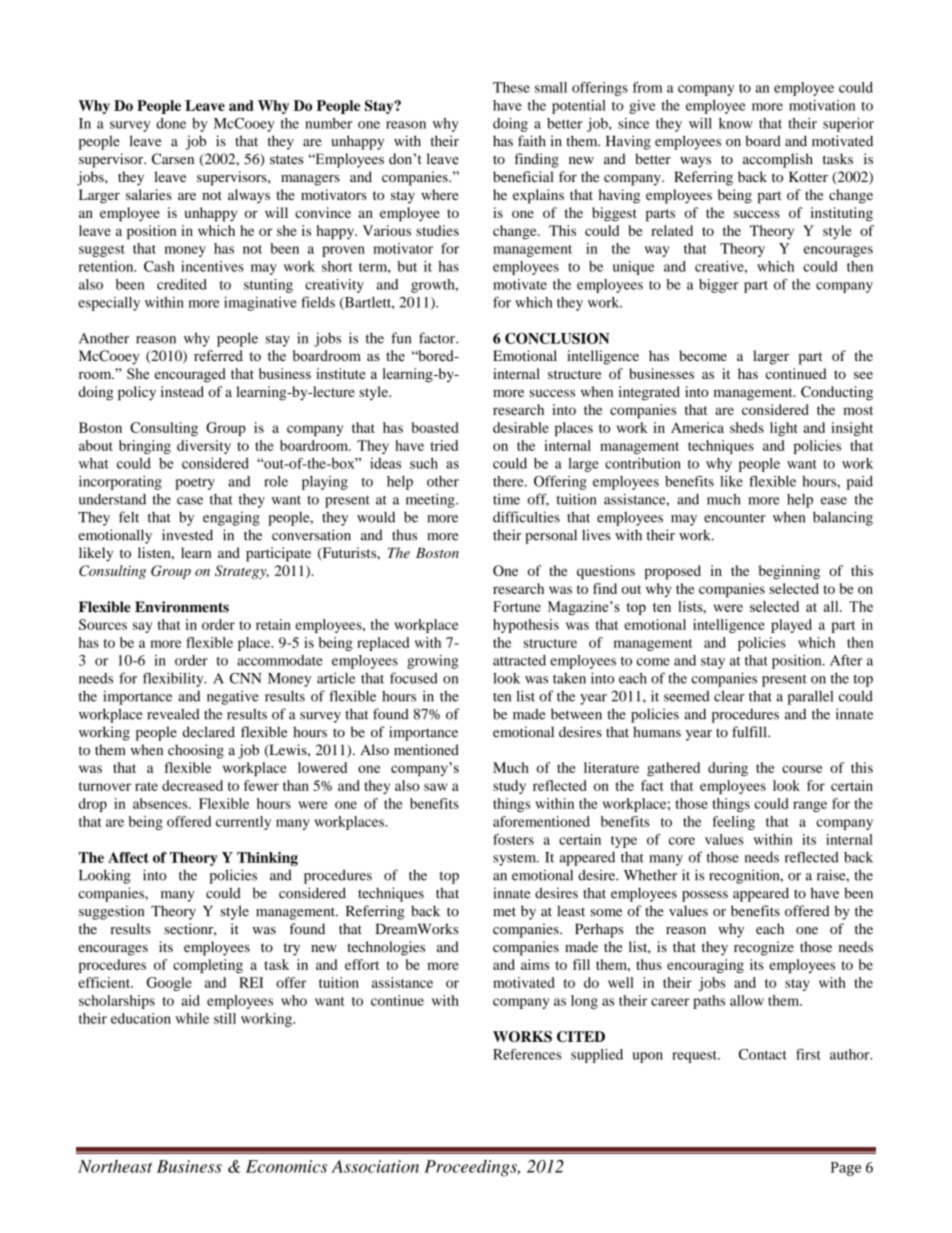  Describe the element at coordinates (375, 1166) in the screenshot. I see `Association` at that location.
